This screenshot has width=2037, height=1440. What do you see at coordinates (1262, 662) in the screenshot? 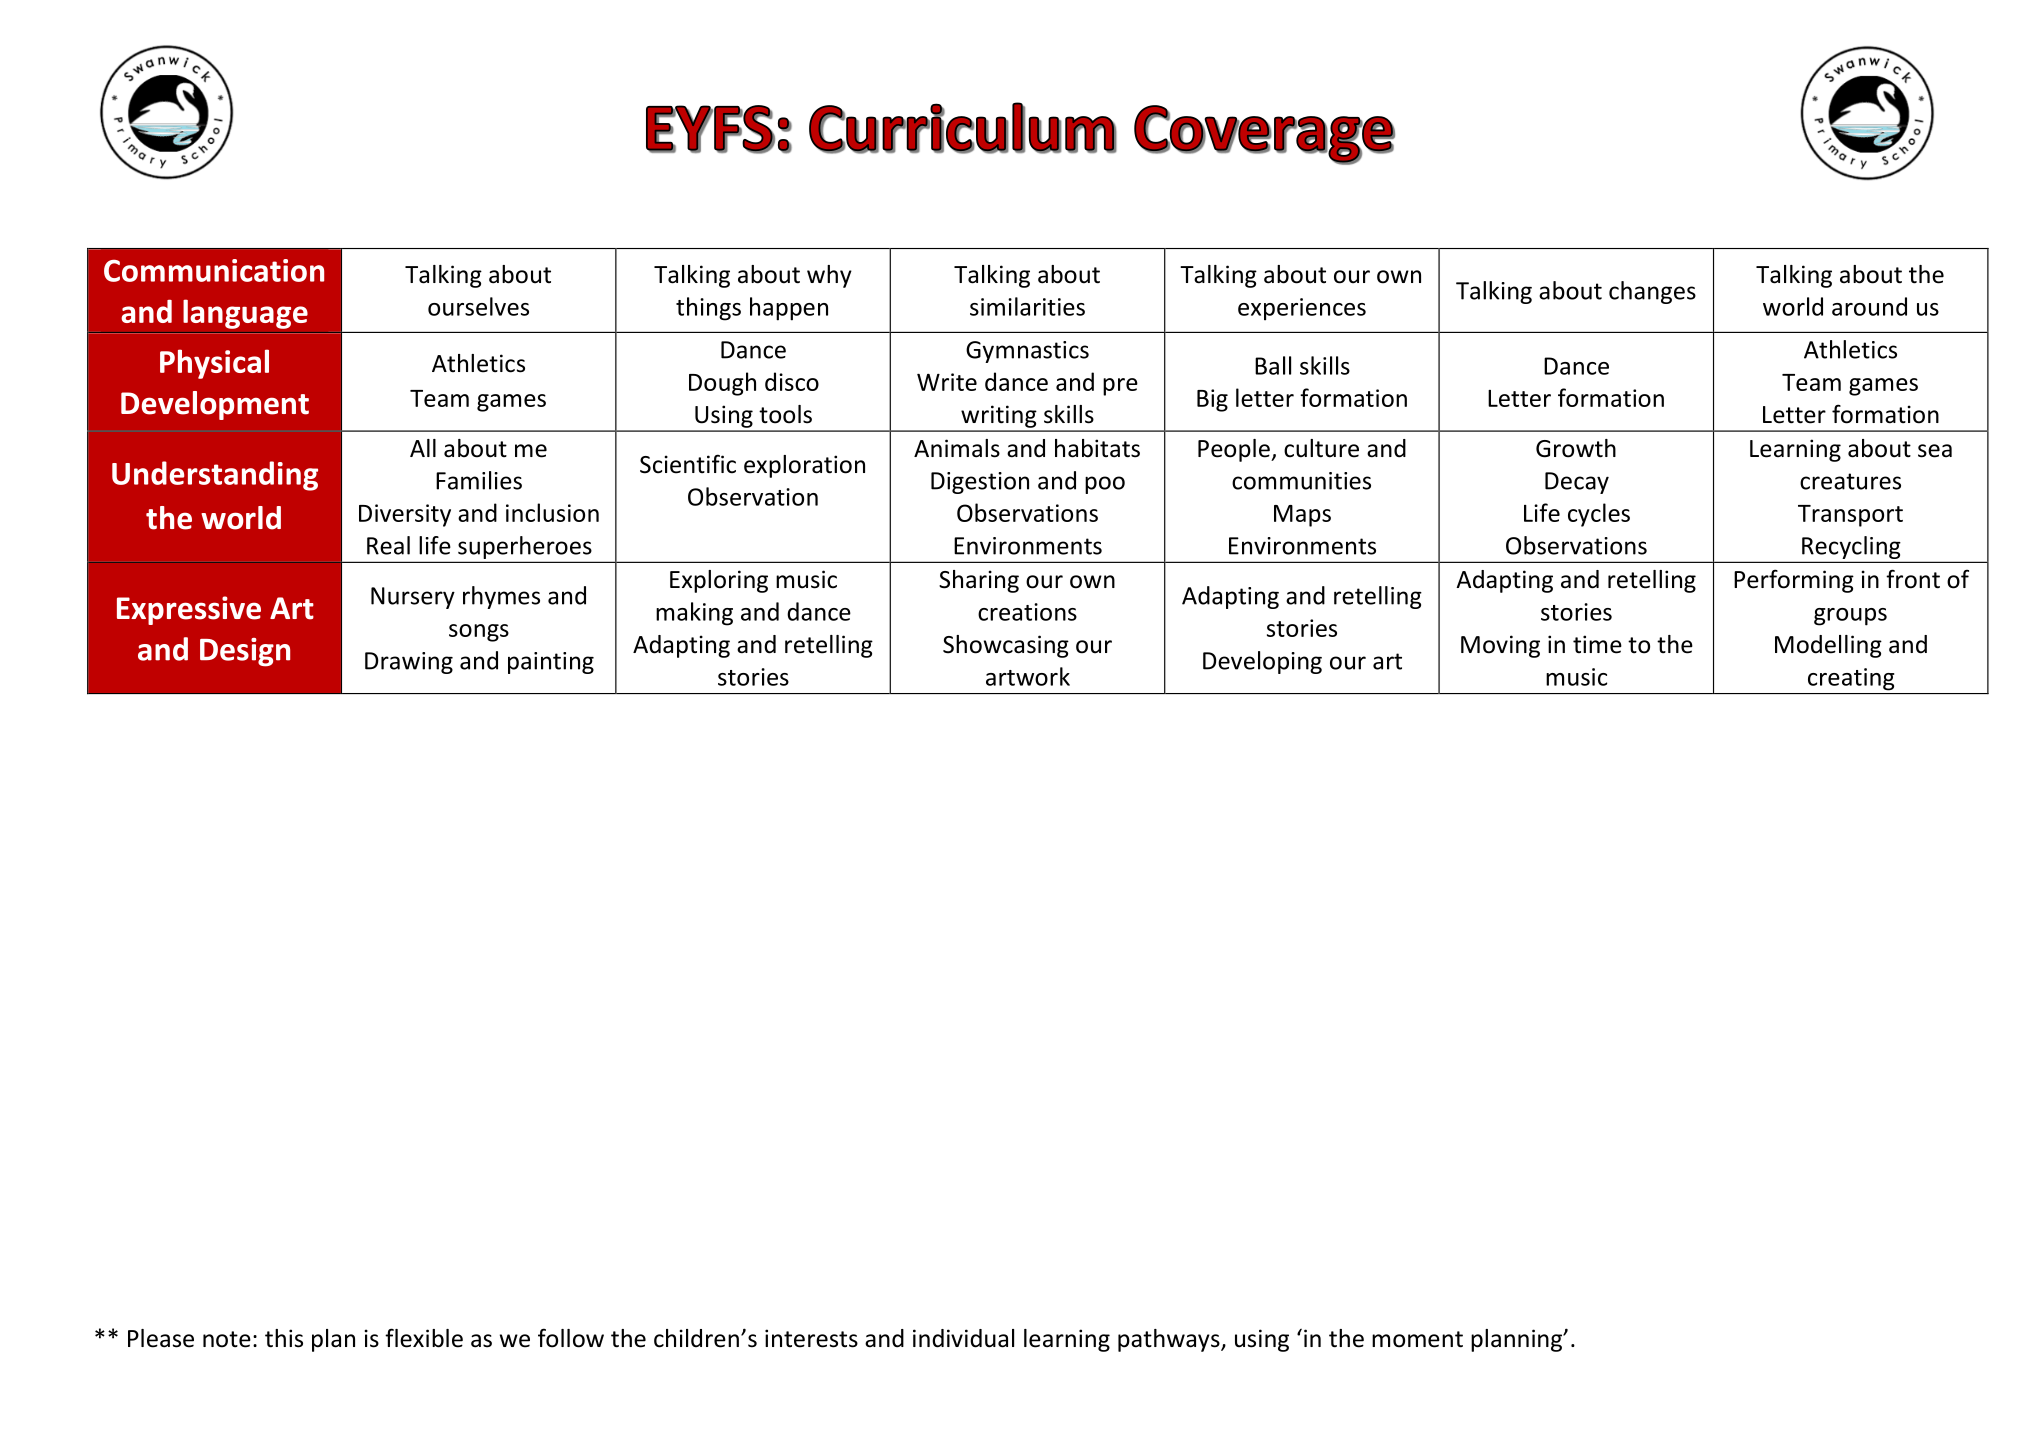
I see `Developing` at bounding box center [1262, 662].
